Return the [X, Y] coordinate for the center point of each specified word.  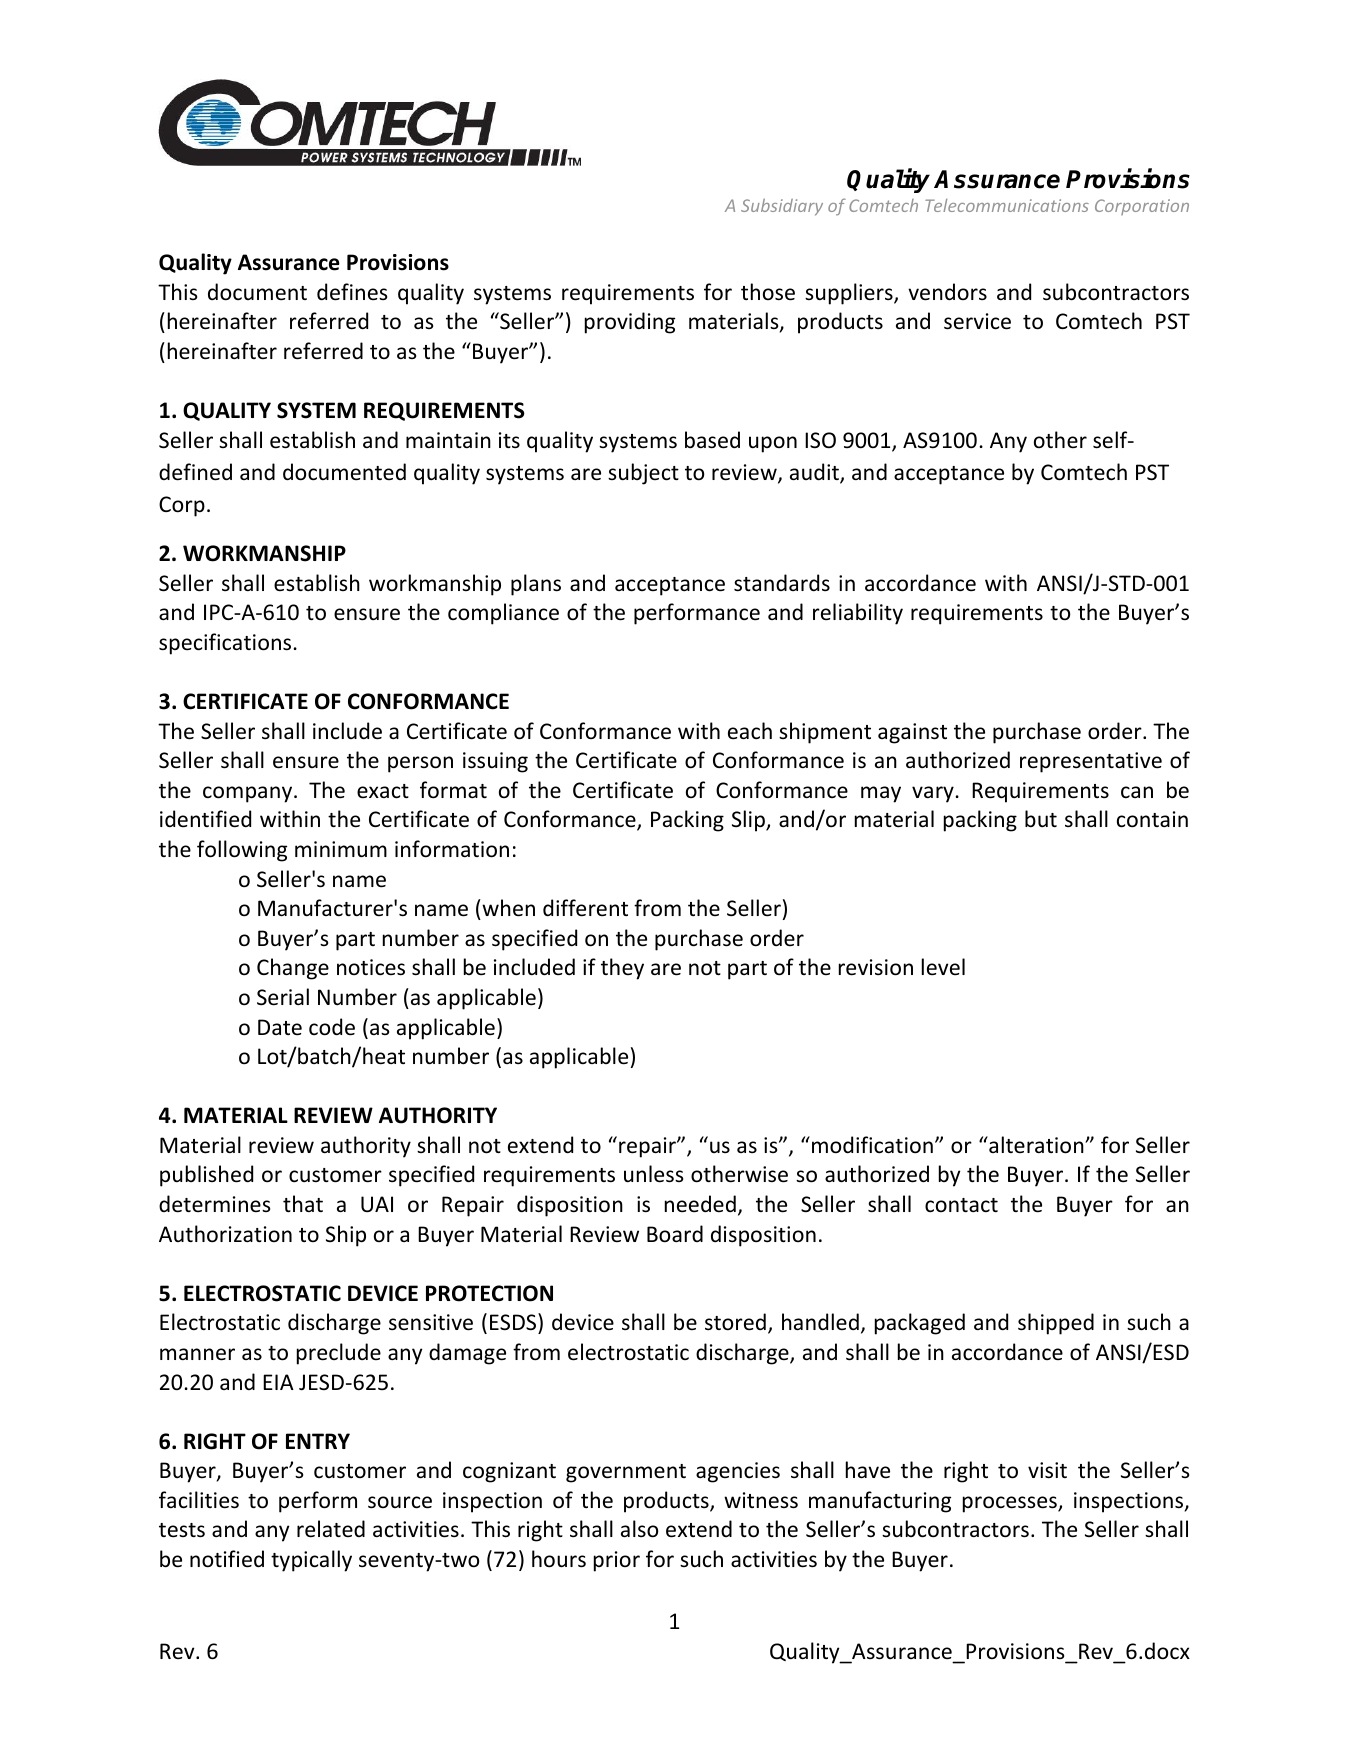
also [639, 1529]
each [750, 731]
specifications [225, 644]
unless [653, 1174]
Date [280, 1027]
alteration [1036, 1145]
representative [1091, 762]
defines [352, 292]
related [331, 1529]
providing [630, 323]
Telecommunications [1007, 205]
